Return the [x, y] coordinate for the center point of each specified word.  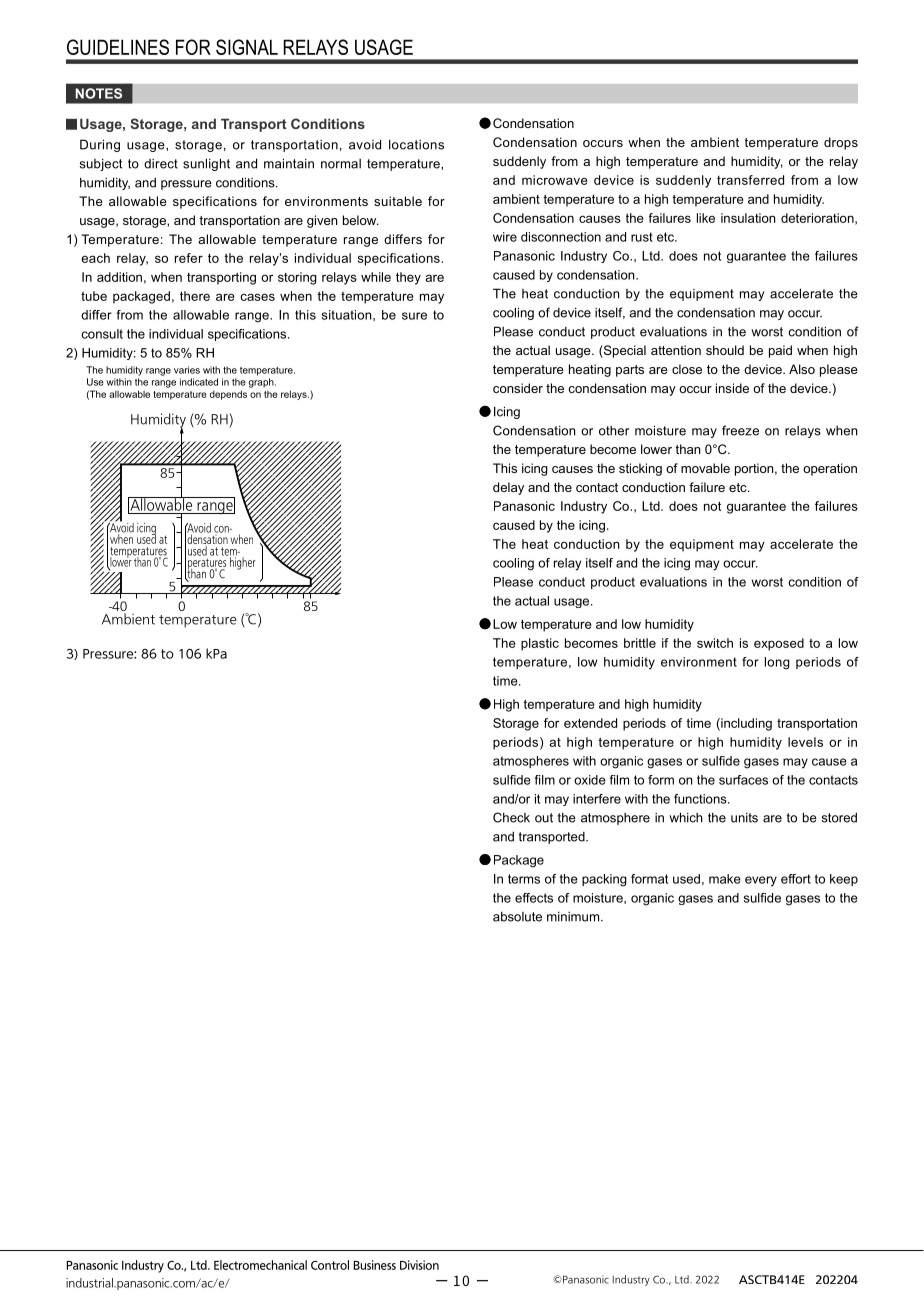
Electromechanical [260, 1265]
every [761, 881]
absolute [517, 916]
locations [416, 144]
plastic [540, 644]
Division [419, 1265]
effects [534, 898]
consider [518, 388]
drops [841, 143]
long [777, 663]
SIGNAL [247, 47]
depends [228, 395]
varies [187, 370]
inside [732, 388]
